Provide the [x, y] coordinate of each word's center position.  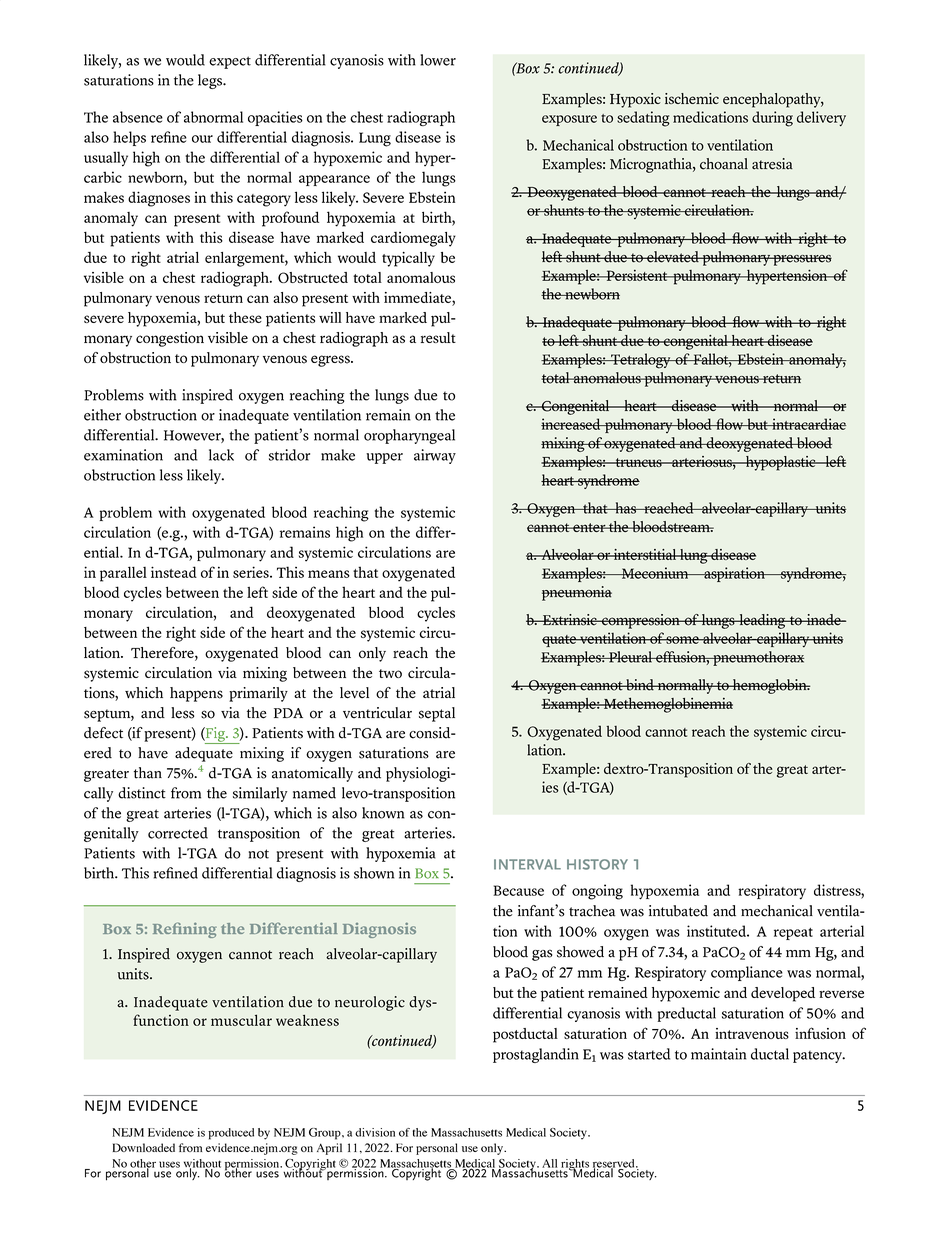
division [375, 1132]
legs [211, 81]
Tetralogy [641, 361]
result [438, 337]
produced [231, 1134]
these [245, 317]
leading [762, 621]
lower [438, 60]
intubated [678, 911]
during [772, 119]
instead [174, 572]
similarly [260, 794]
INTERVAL [527, 864]
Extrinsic [570, 620]
